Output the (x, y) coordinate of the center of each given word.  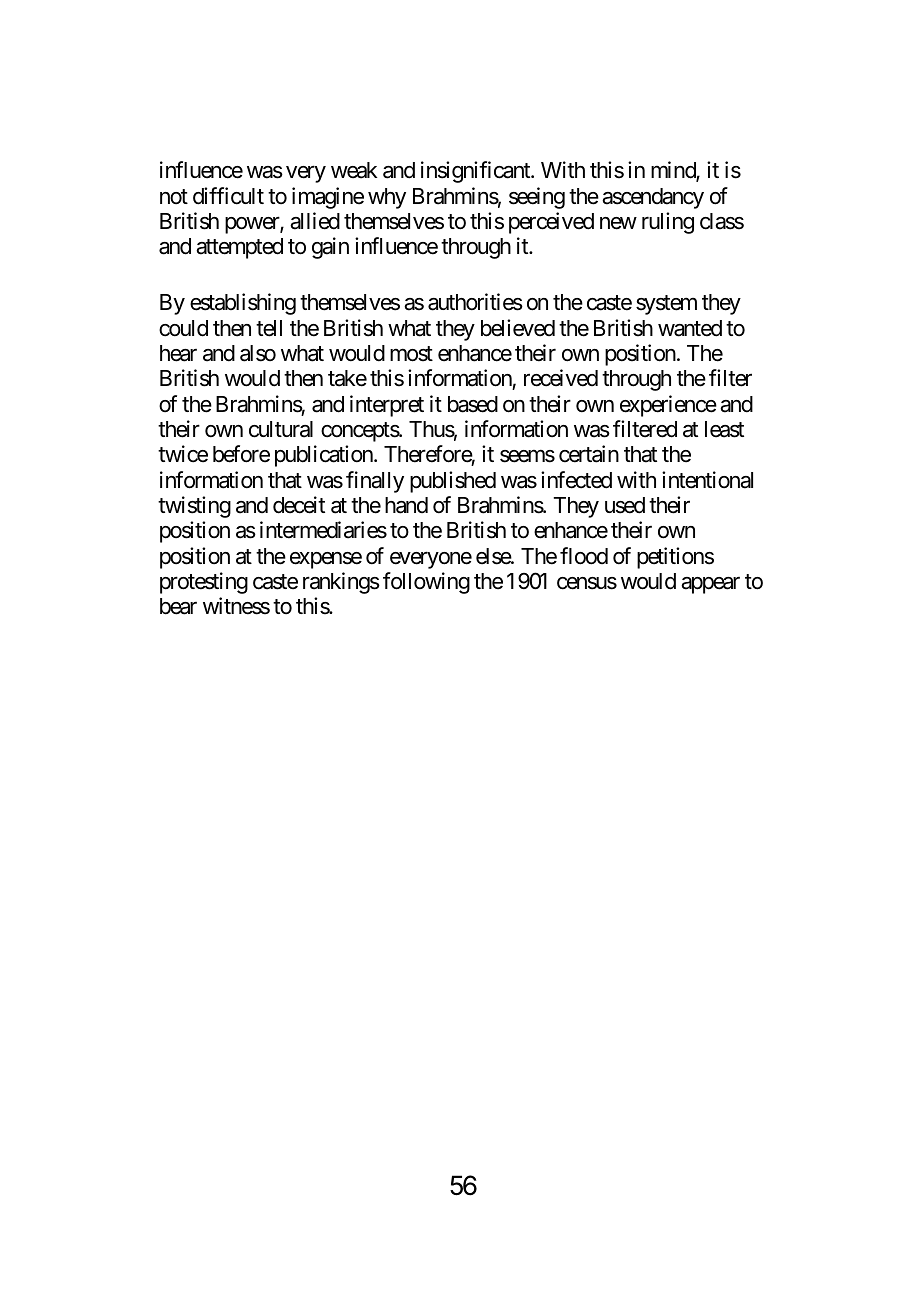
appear (710, 585)
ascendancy (653, 198)
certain (589, 454)
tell (269, 328)
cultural (281, 429)
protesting (204, 583)
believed (518, 328)
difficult (228, 196)
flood (584, 556)
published (453, 482)
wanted (690, 328)
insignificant (476, 172)
